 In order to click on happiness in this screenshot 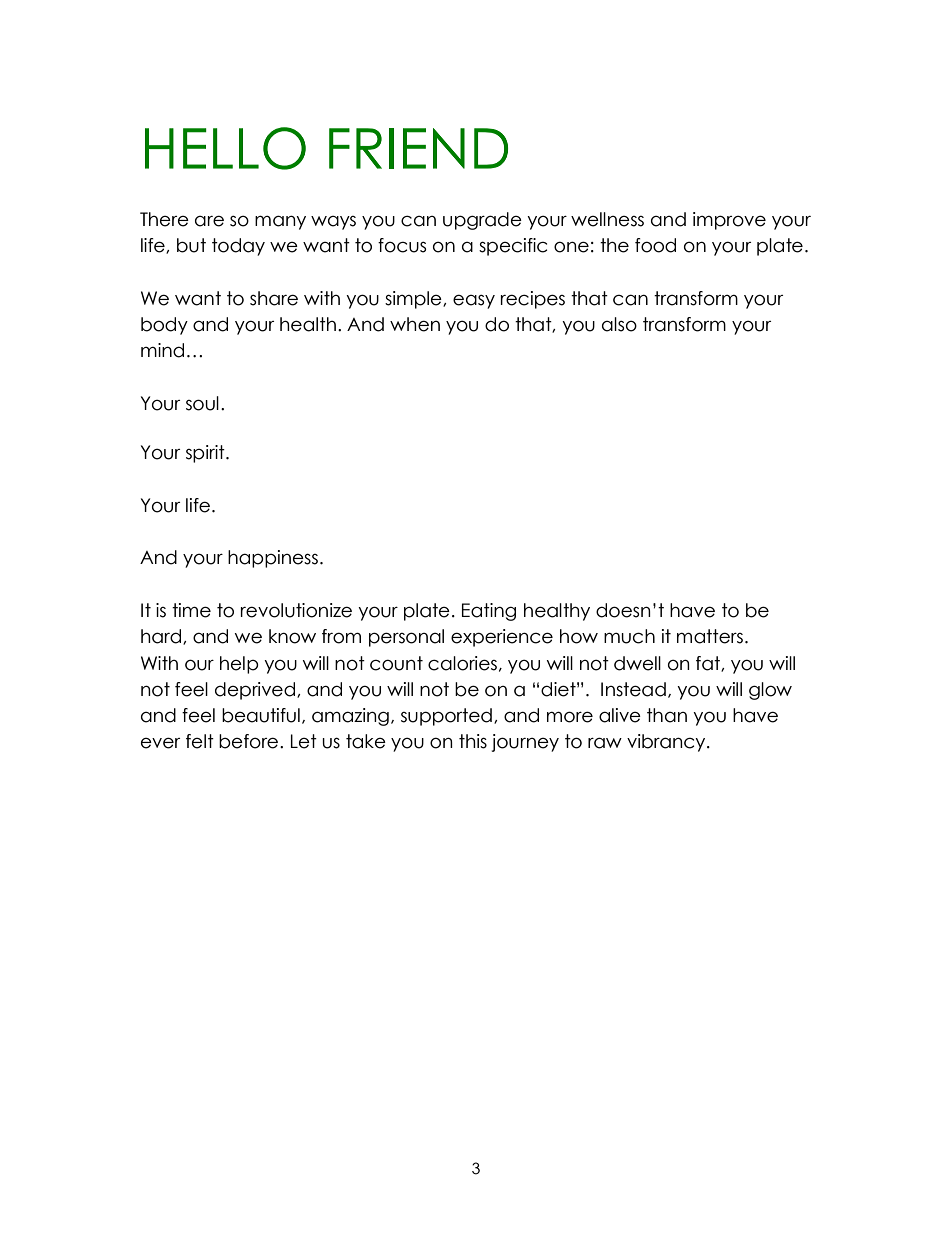, I will do `click(273, 559)`.
